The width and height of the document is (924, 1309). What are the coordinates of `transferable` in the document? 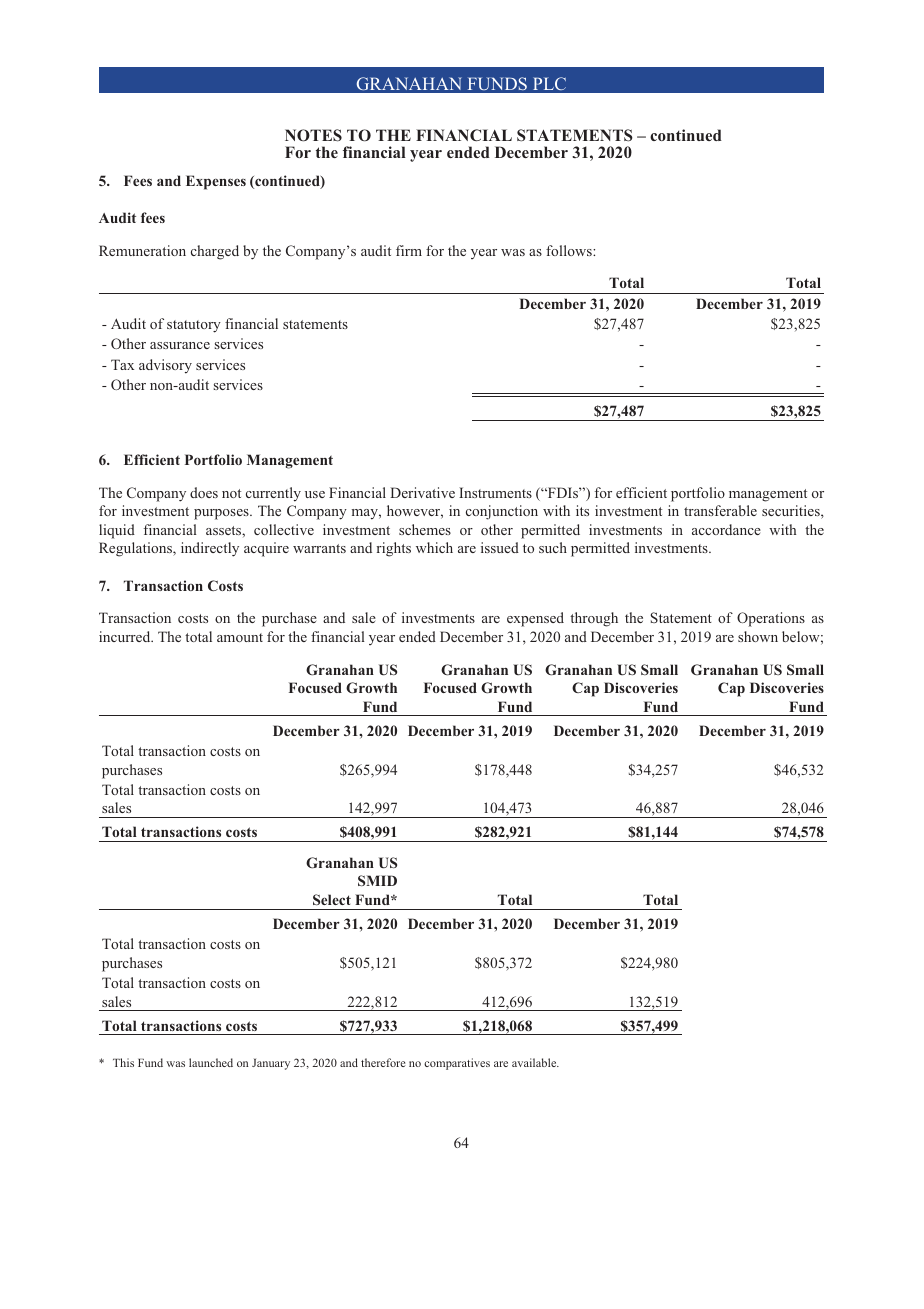 It's located at (720, 510).
